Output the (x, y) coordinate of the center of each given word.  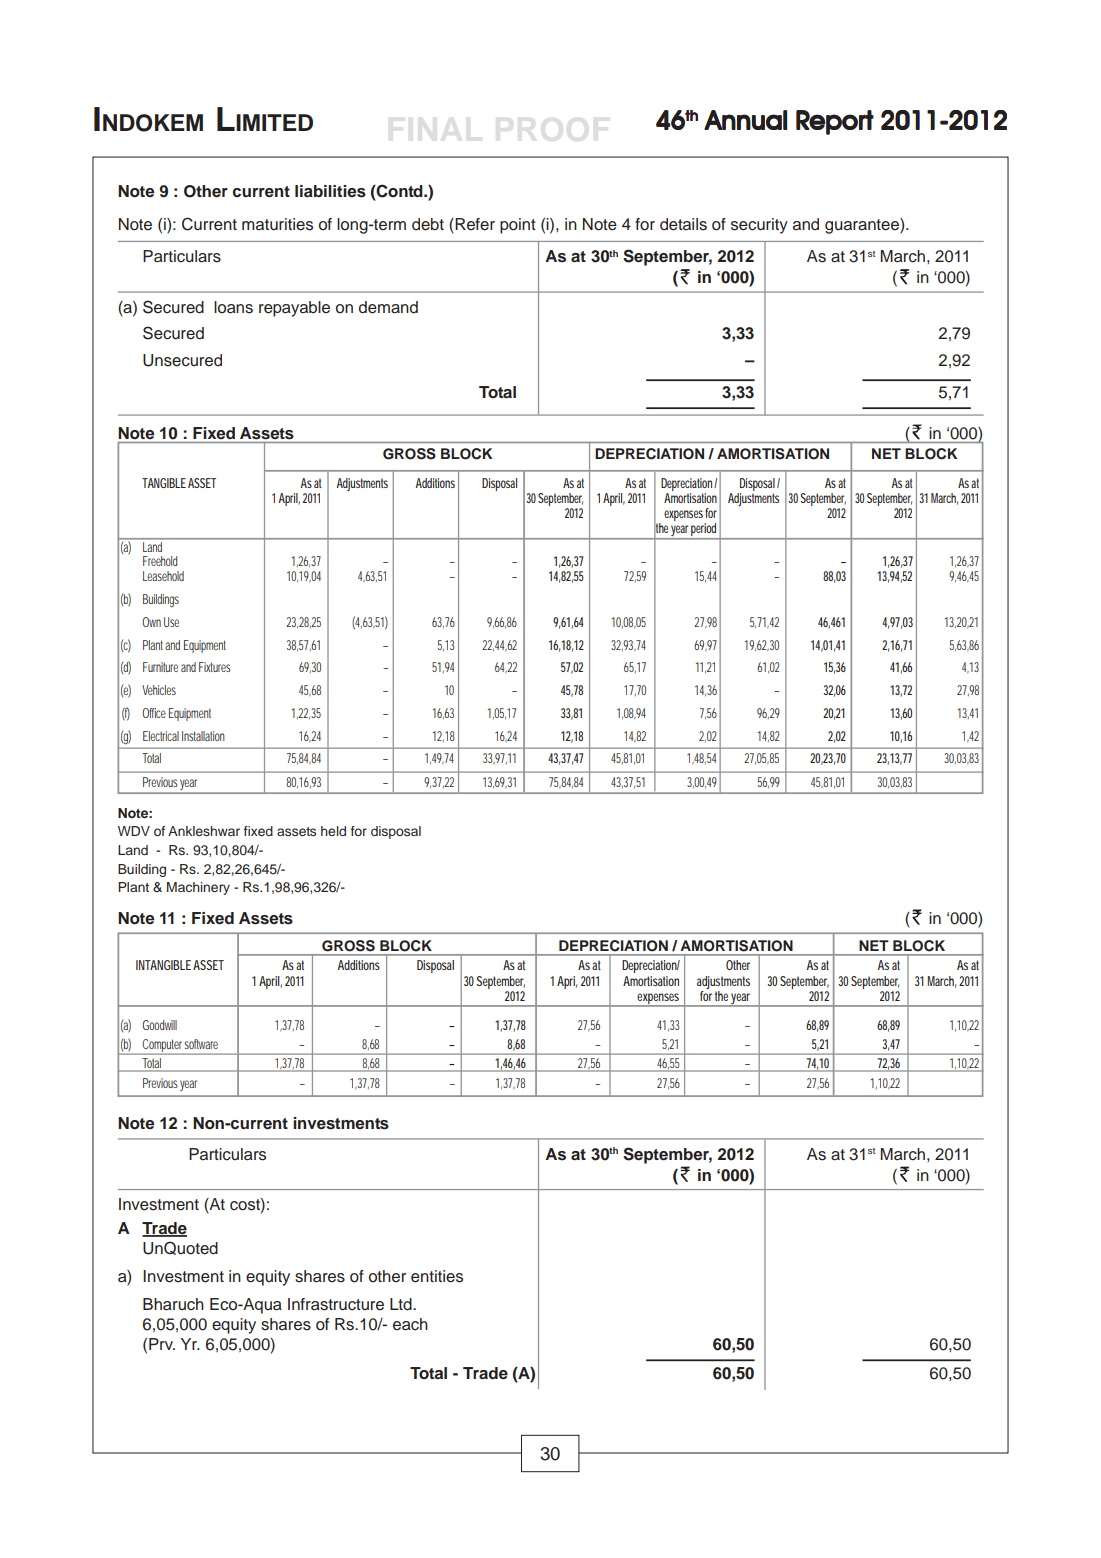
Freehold (160, 561)
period (704, 531)
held (333, 831)
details (683, 224)
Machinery (198, 888)
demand (388, 307)
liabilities (330, 191)
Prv (162, 1344)
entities (437, 1276)
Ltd (402, 1304)
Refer (474, 225)
